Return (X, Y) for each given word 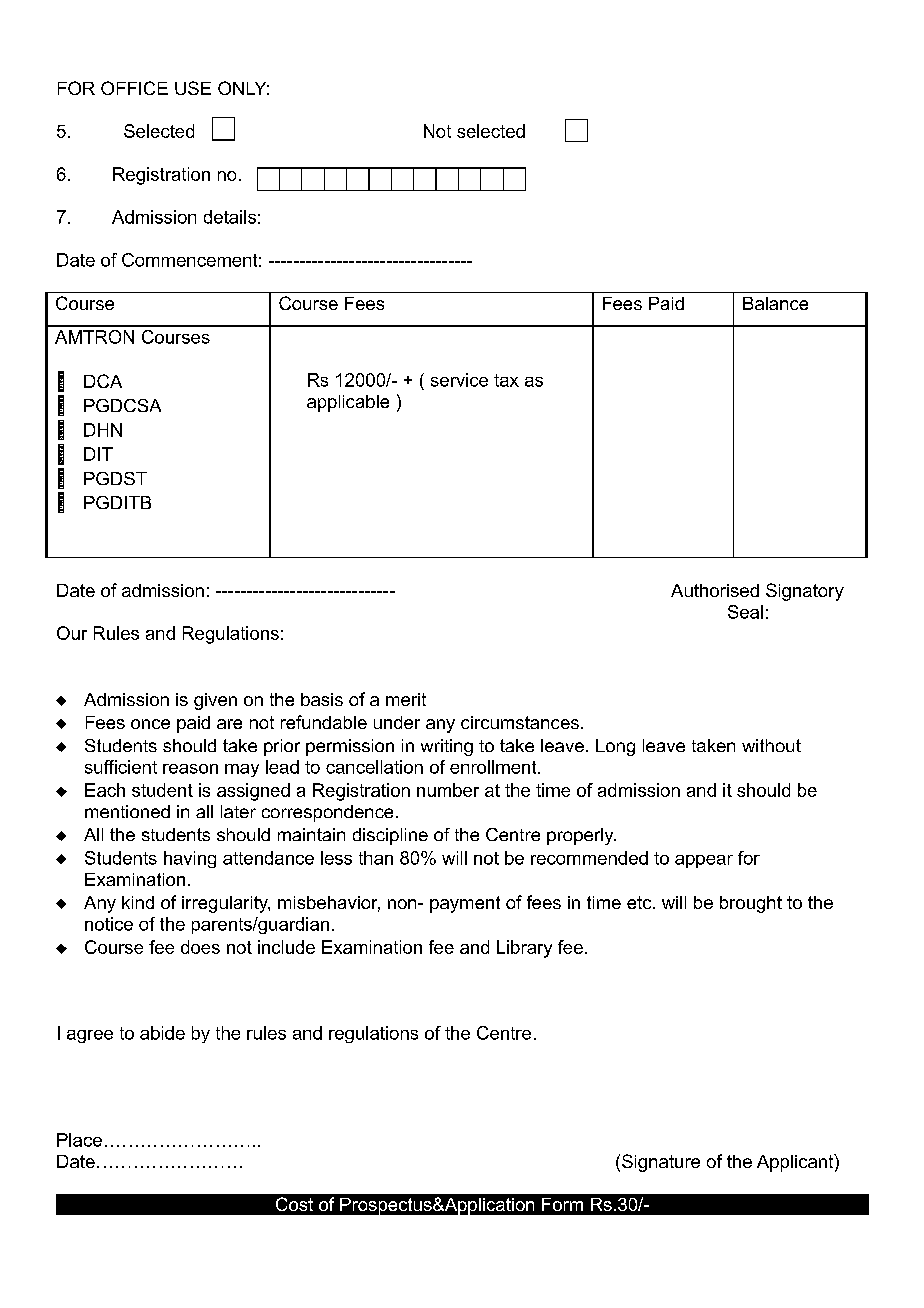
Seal (745, 612)
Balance (775, 303)
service (459, 380)
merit (406, 699)
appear (704, 861)
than (376, 858)
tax (506, 380)
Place (79, 1140)
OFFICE (134, 88)
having (190, 859)
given (215, 701)
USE (193, 88)
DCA (103, 381)
